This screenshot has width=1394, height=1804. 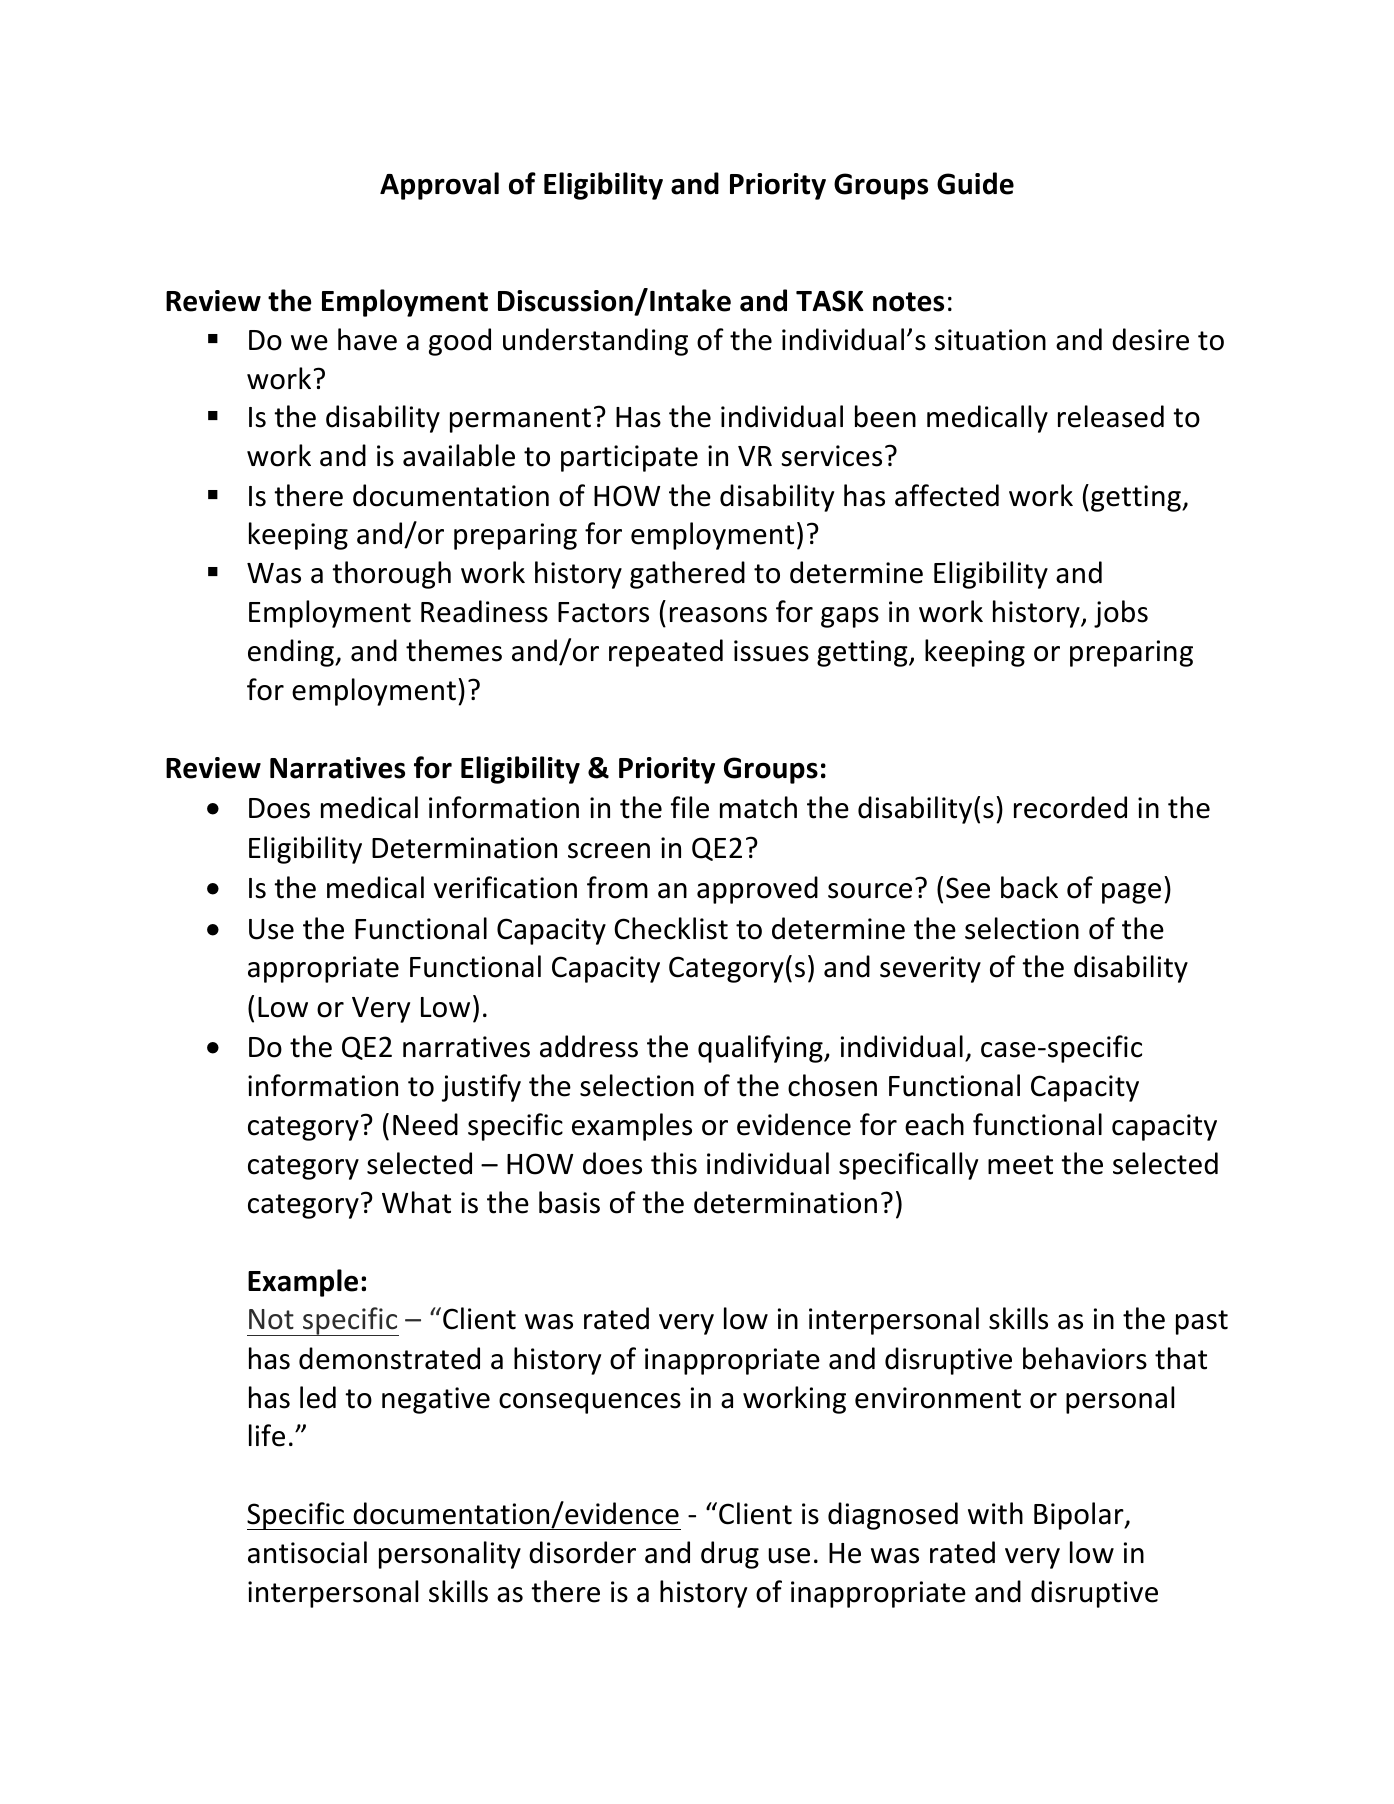 I want to click on approved, so click(x=757, y=890).
